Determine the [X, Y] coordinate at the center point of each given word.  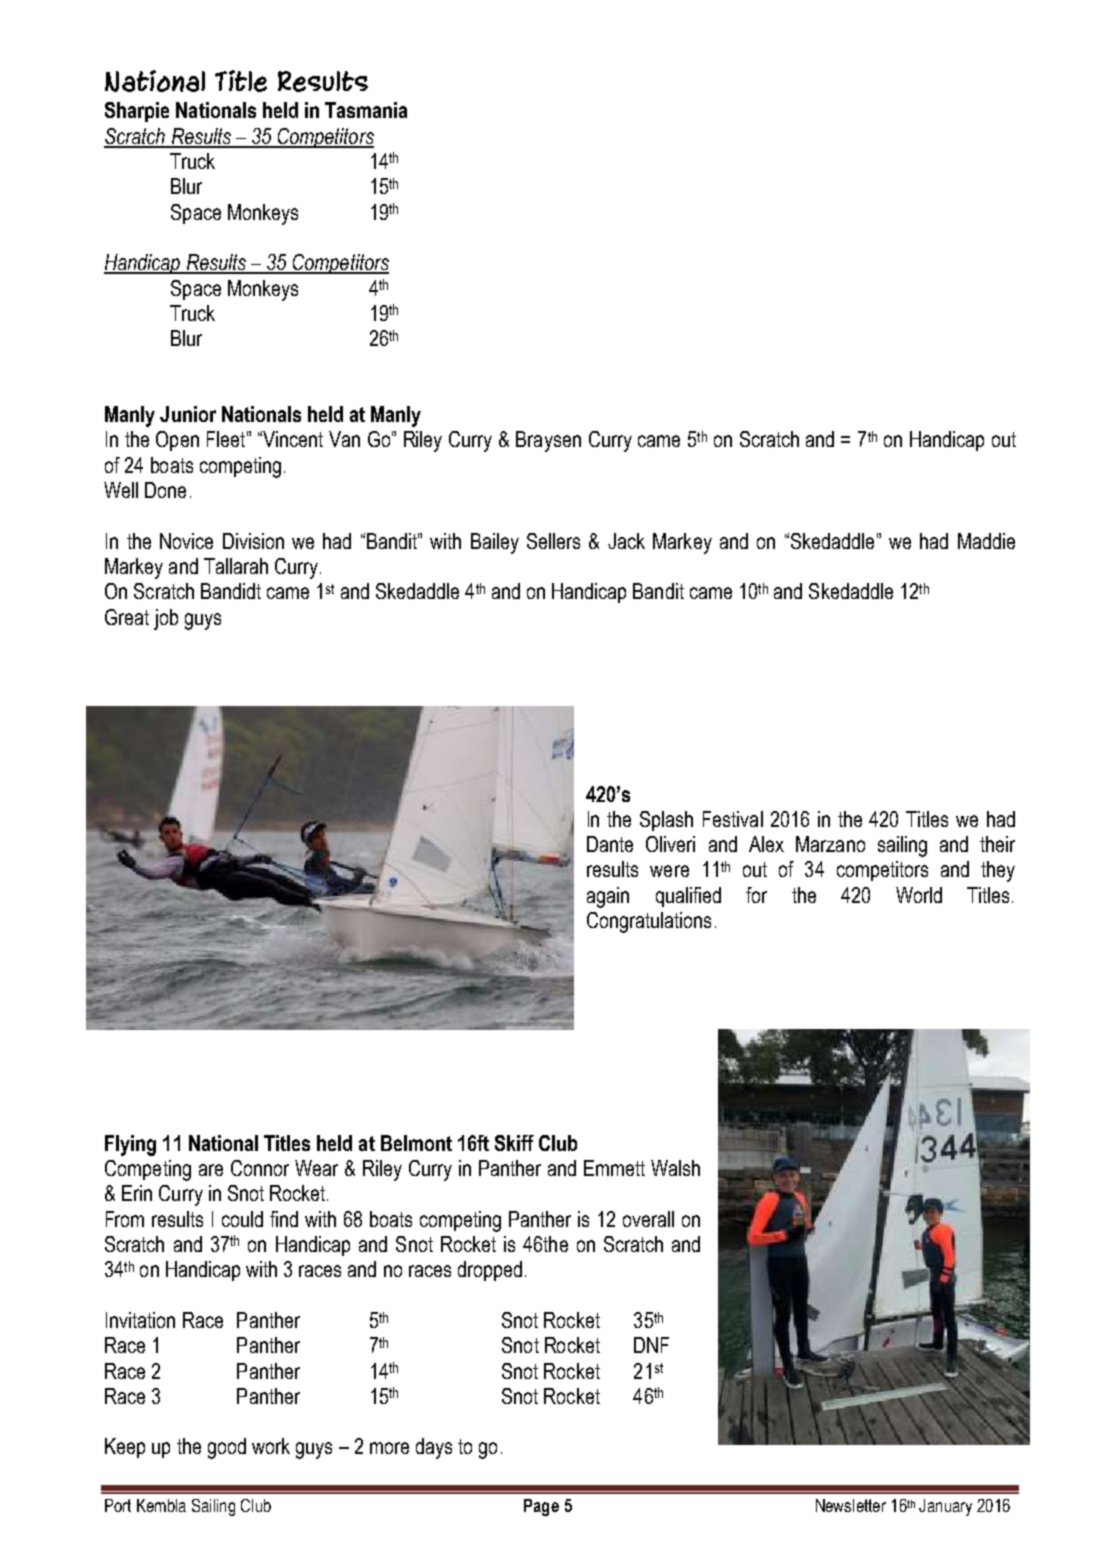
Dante [610, 844]
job [166, 619]
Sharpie [137, 112]
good [227, 1448]
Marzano [830, 844]
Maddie [986, 541]
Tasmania [366, 110]
